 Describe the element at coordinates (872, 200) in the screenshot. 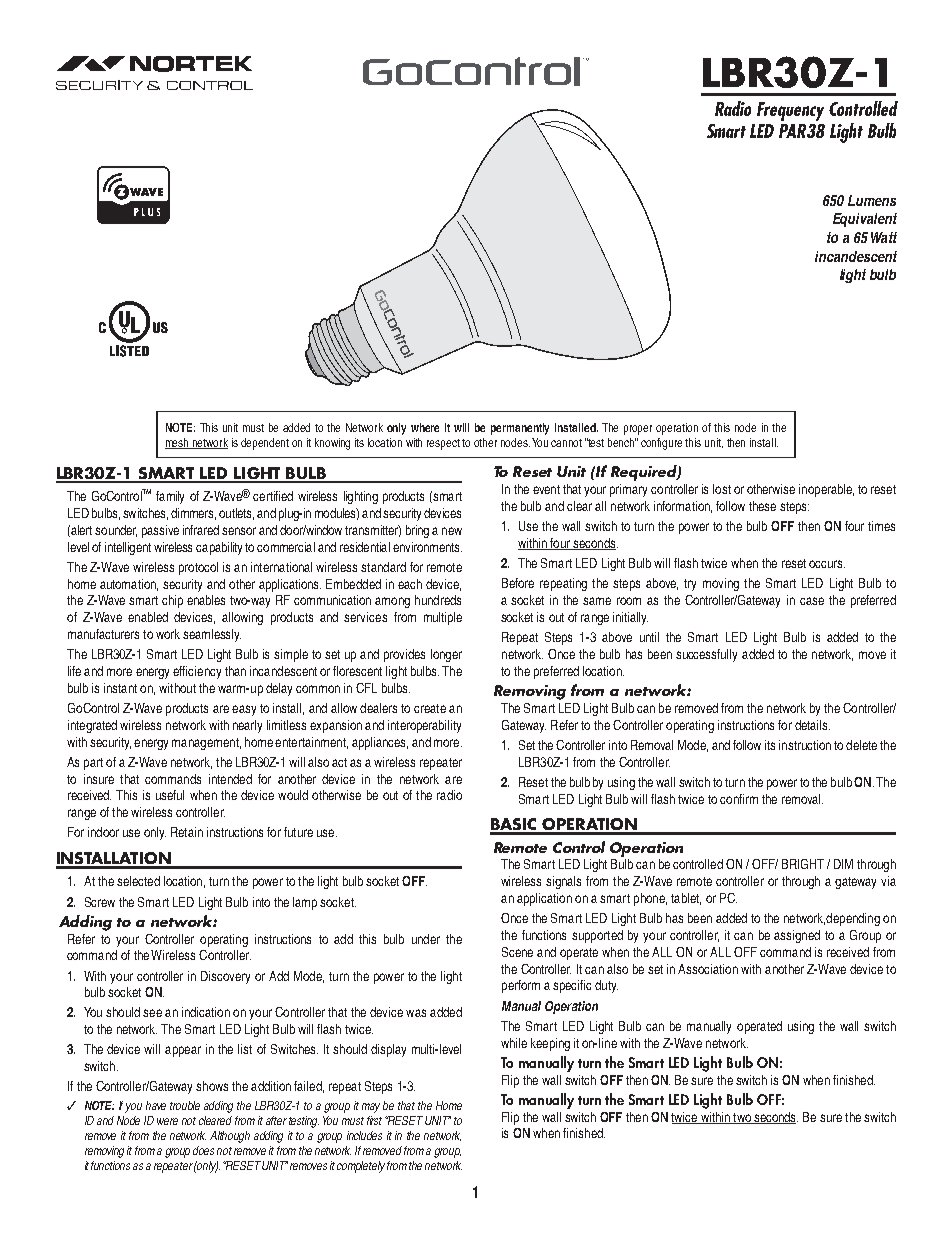

I see `Lumens` at that location.
